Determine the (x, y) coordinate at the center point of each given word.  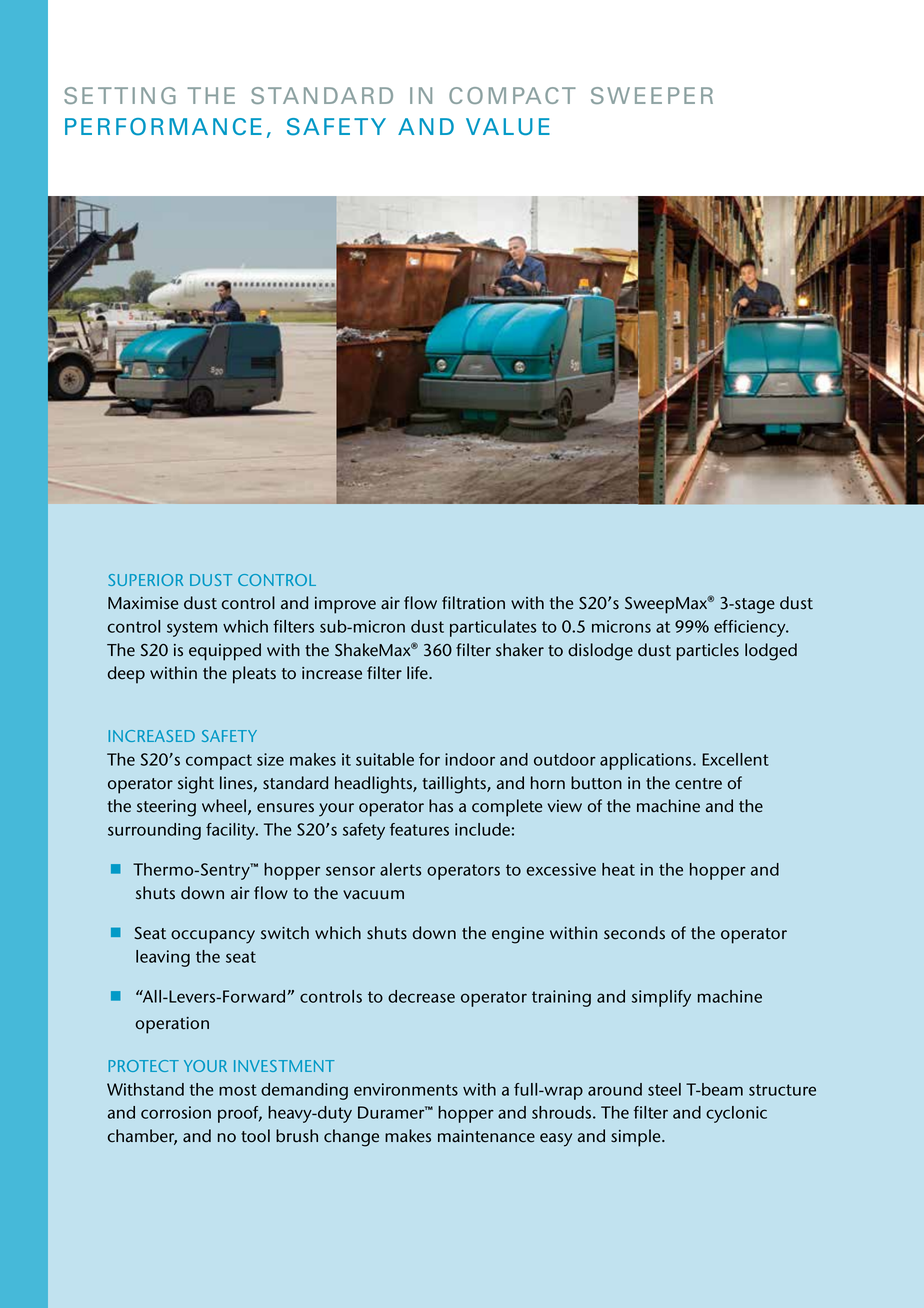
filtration (473, 603)
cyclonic (736, 1114)
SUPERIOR (145, 580)
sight (196, 785)
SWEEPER (652, 95)
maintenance (486, 1136)
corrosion (176, 1112)
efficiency (751, 628)
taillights (455, 785)
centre (698, 784)
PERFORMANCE (163, 127)
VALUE (508, 126)
